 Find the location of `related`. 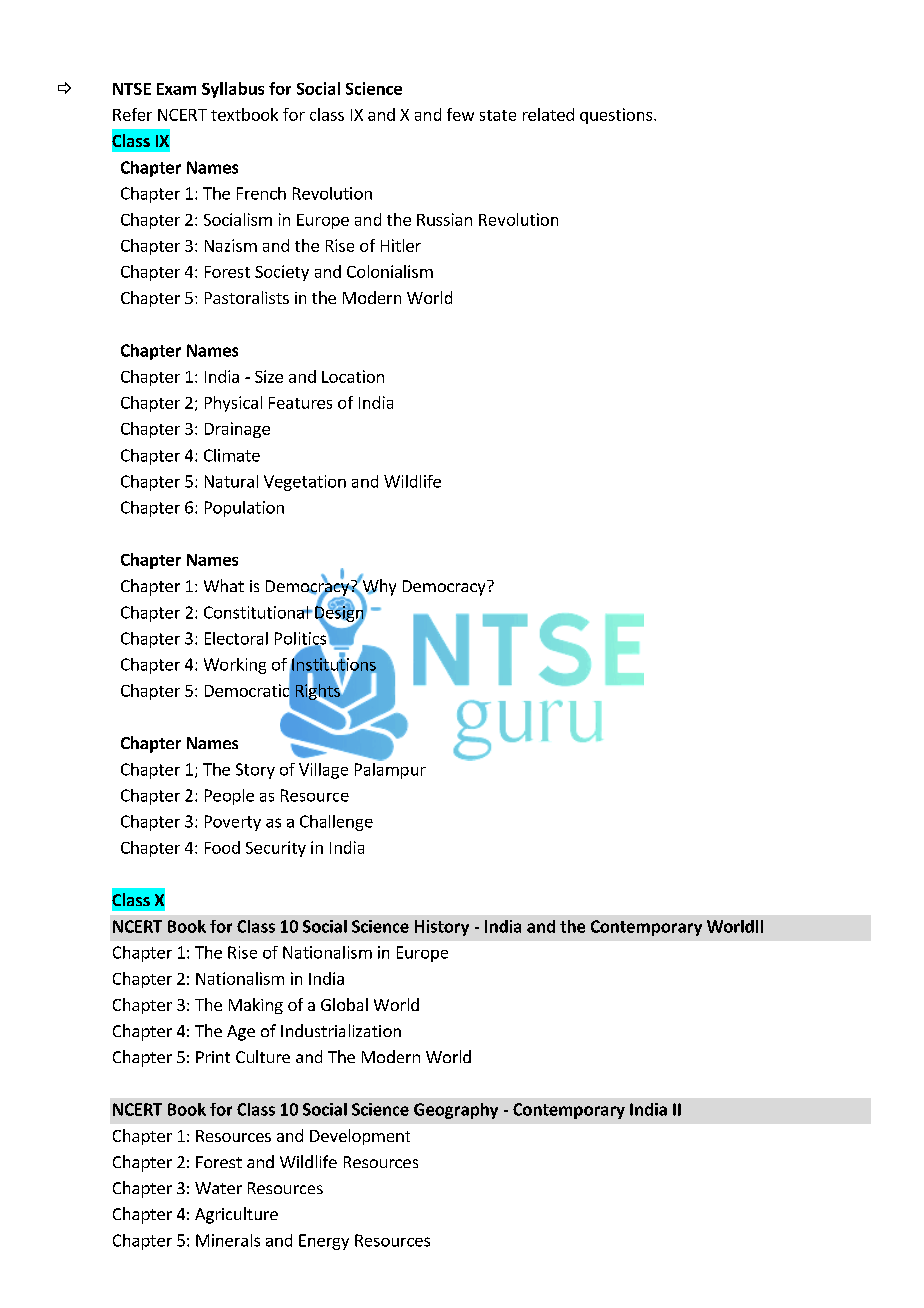

related is located at coordinates (548, 114).
